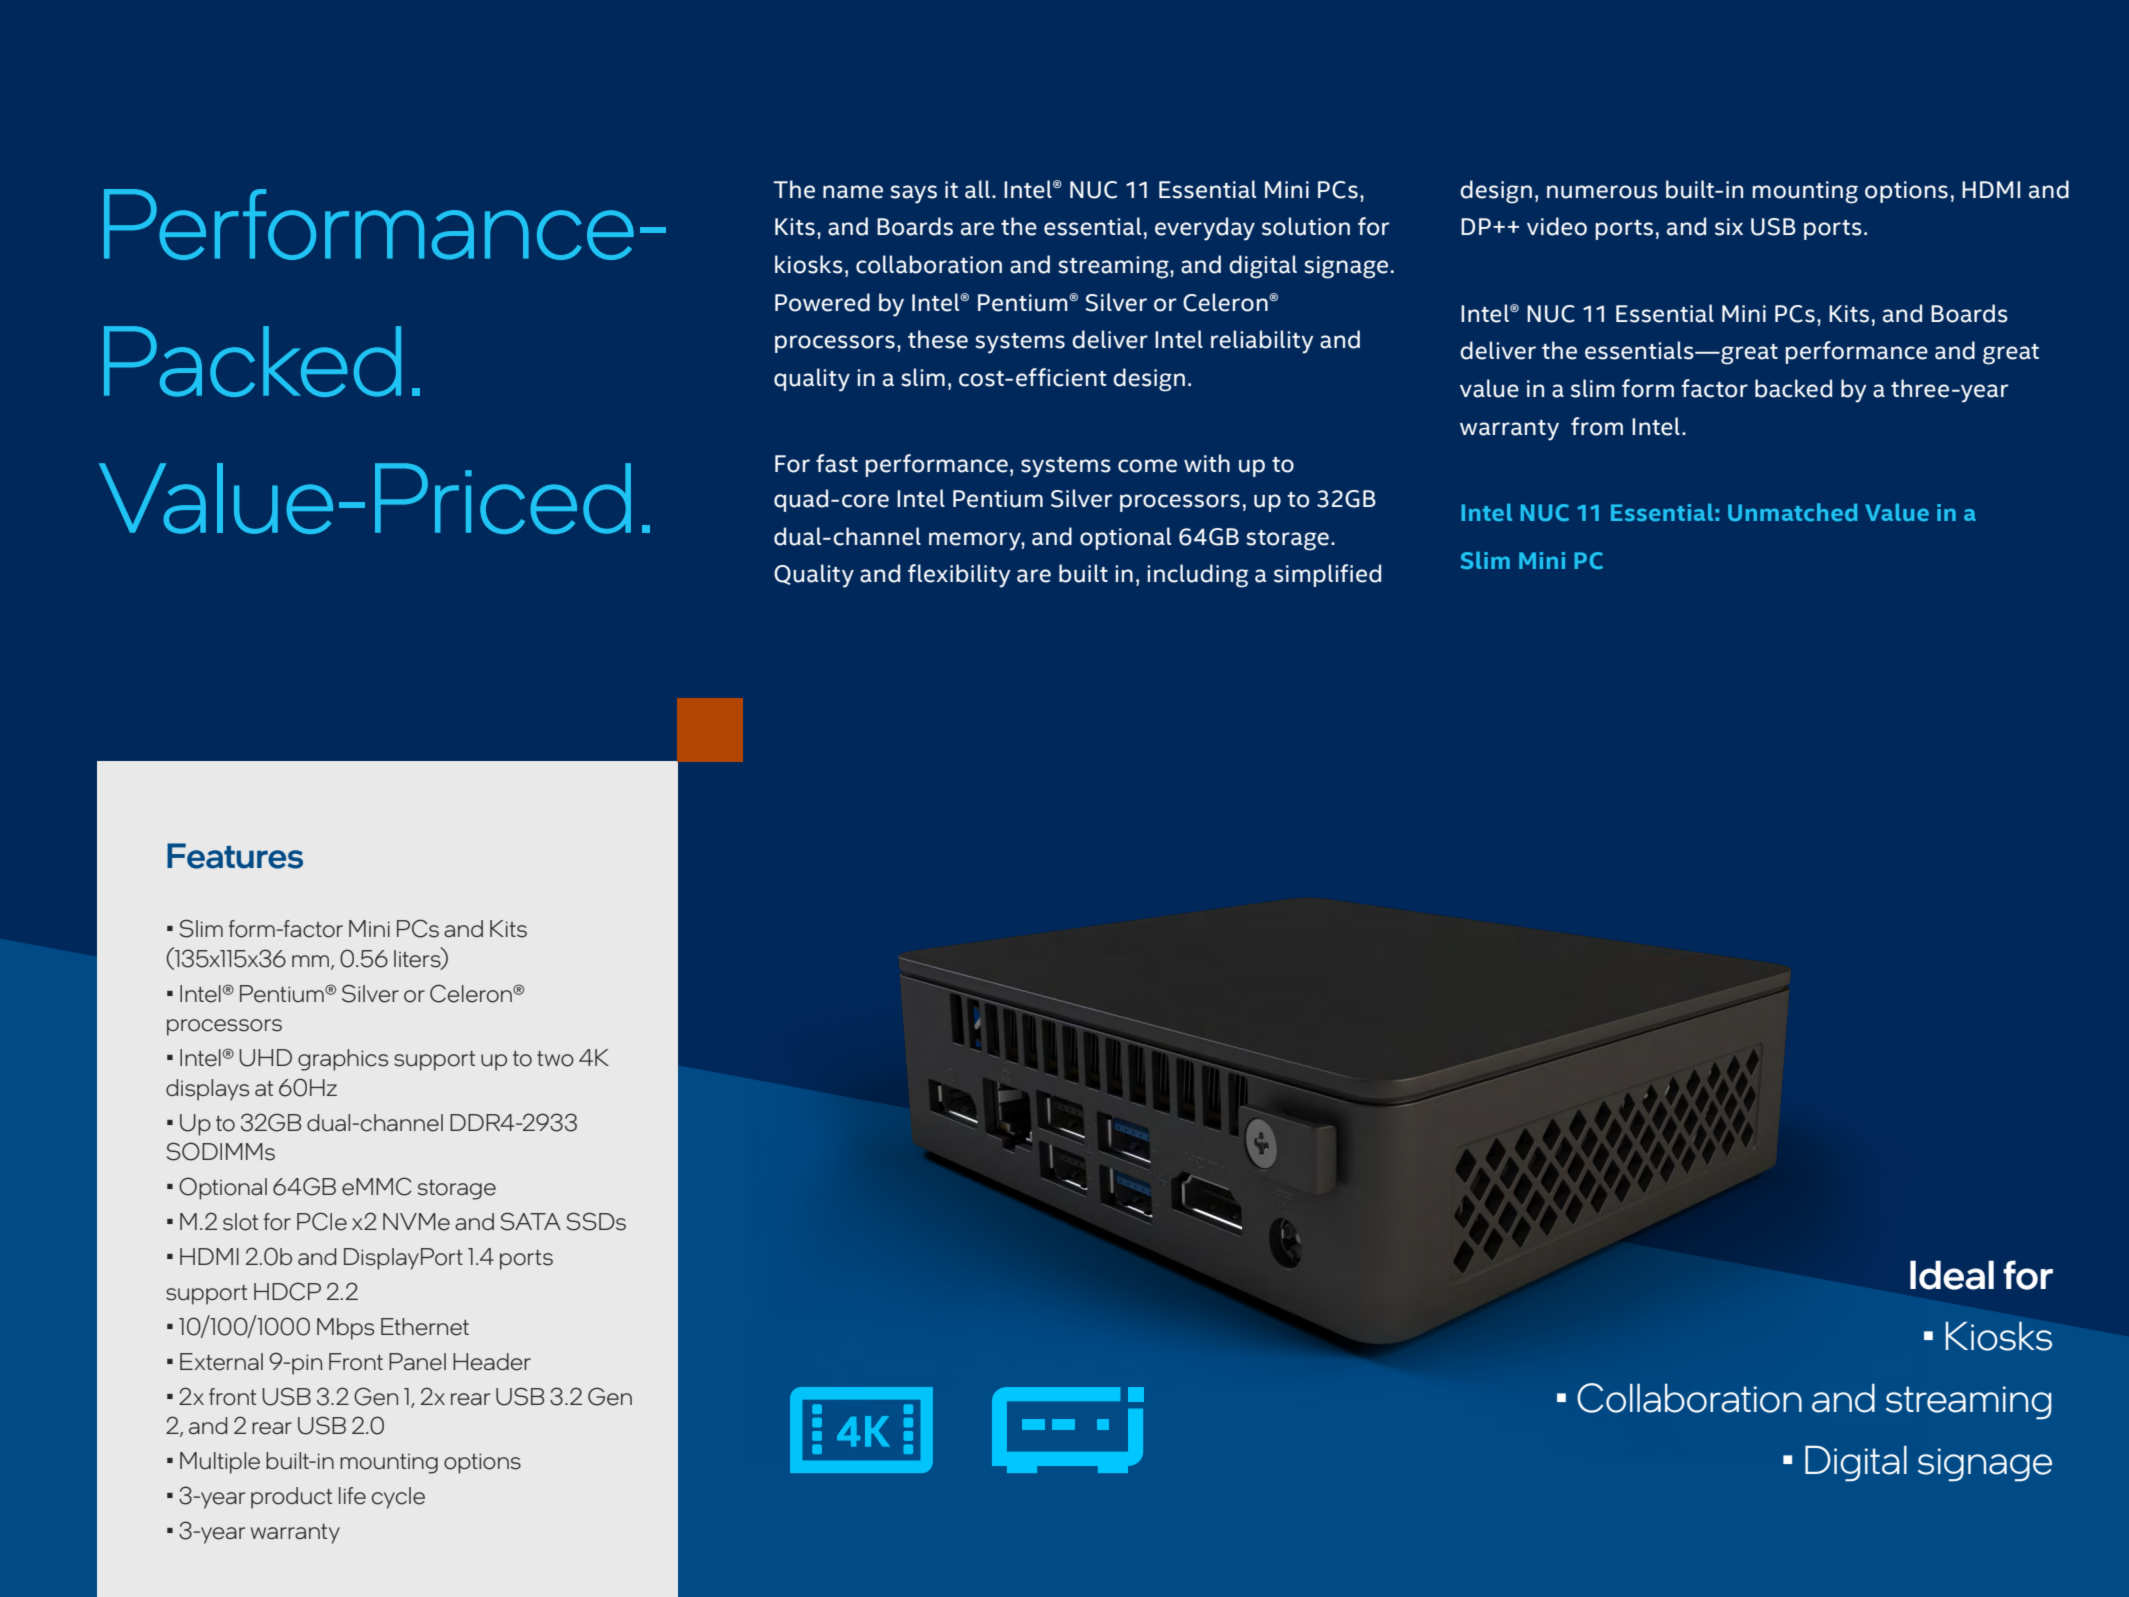 Image resolution: width=2129 pixels, height=1597 pixels. What do you see at coordinates (555, 1059) in the screenshot?
I see `two` at bounding box center [555, 1059].
